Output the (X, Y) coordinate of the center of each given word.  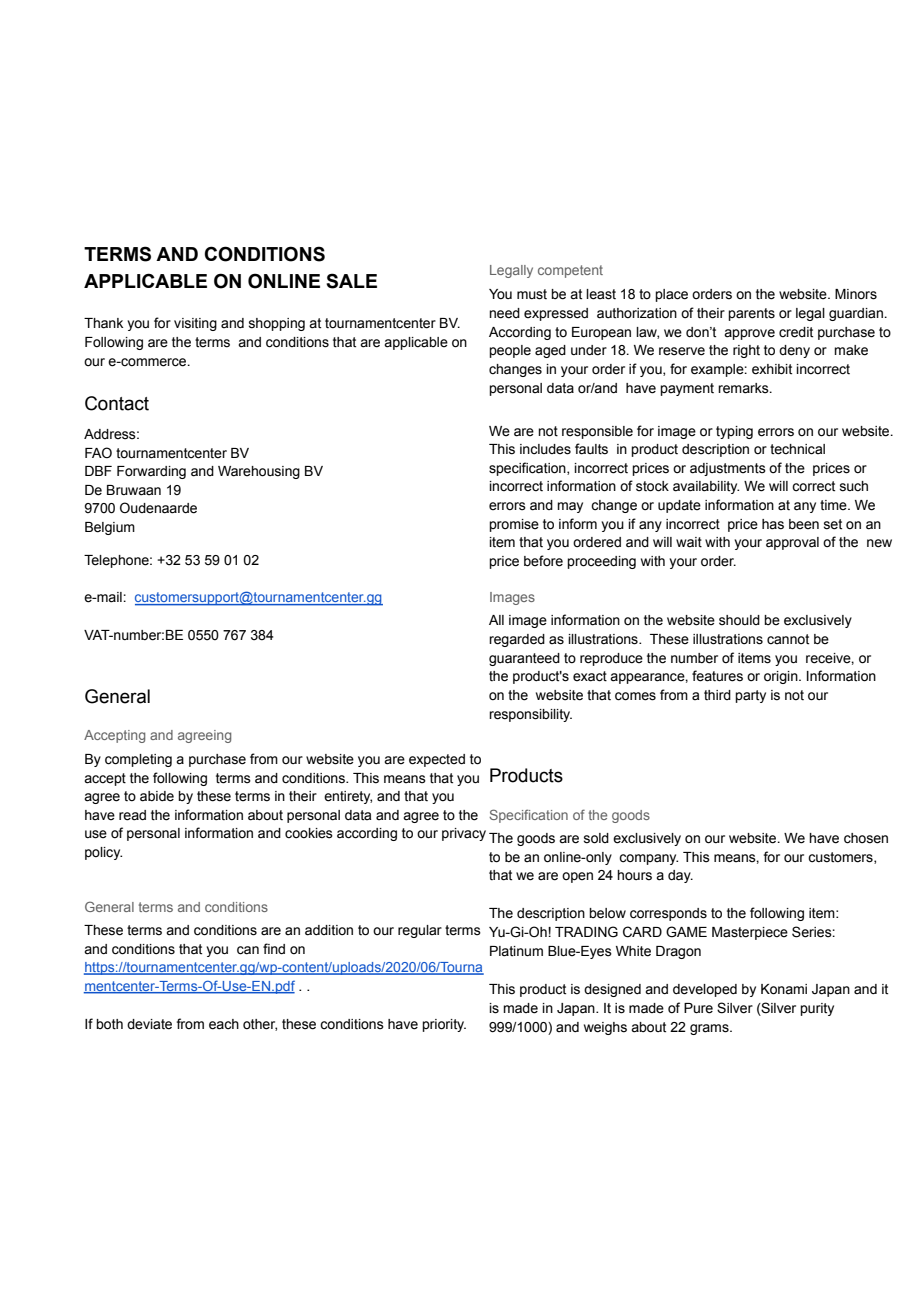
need (504, 313)
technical (797, 449)
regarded (517, 640)
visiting (195, 324)
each (224, 1024)
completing (138, 760)
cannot (788, 639)
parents (751, 314)
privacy (464, 834)
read (132, 815)
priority (444, 1025)
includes (545, 449)
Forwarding (151, 472)
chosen (866, 838)
